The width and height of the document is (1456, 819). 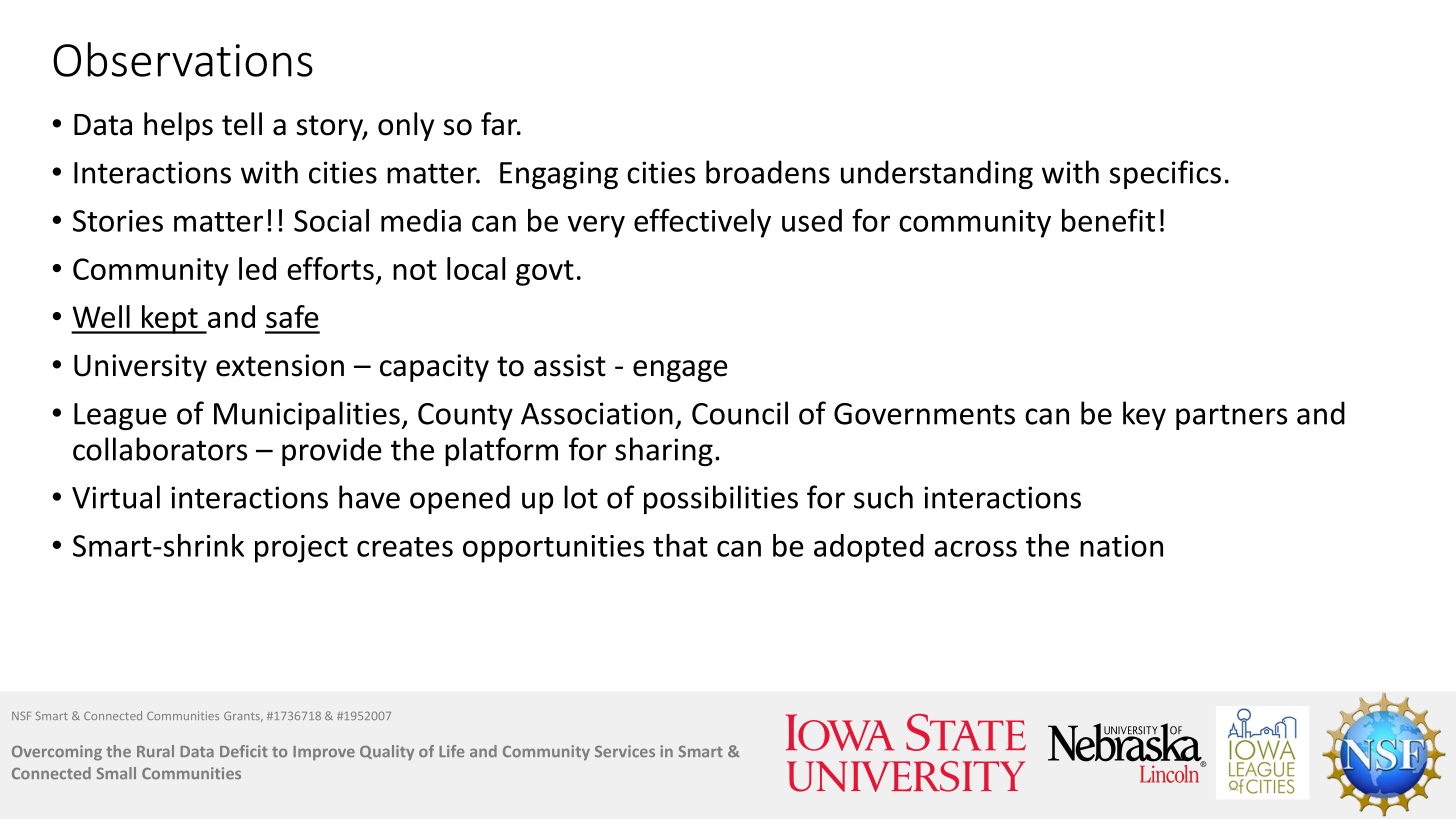 What do you see at coordinates (500, 124) in the document?
I see `far` at bounding box center [500, 124].
